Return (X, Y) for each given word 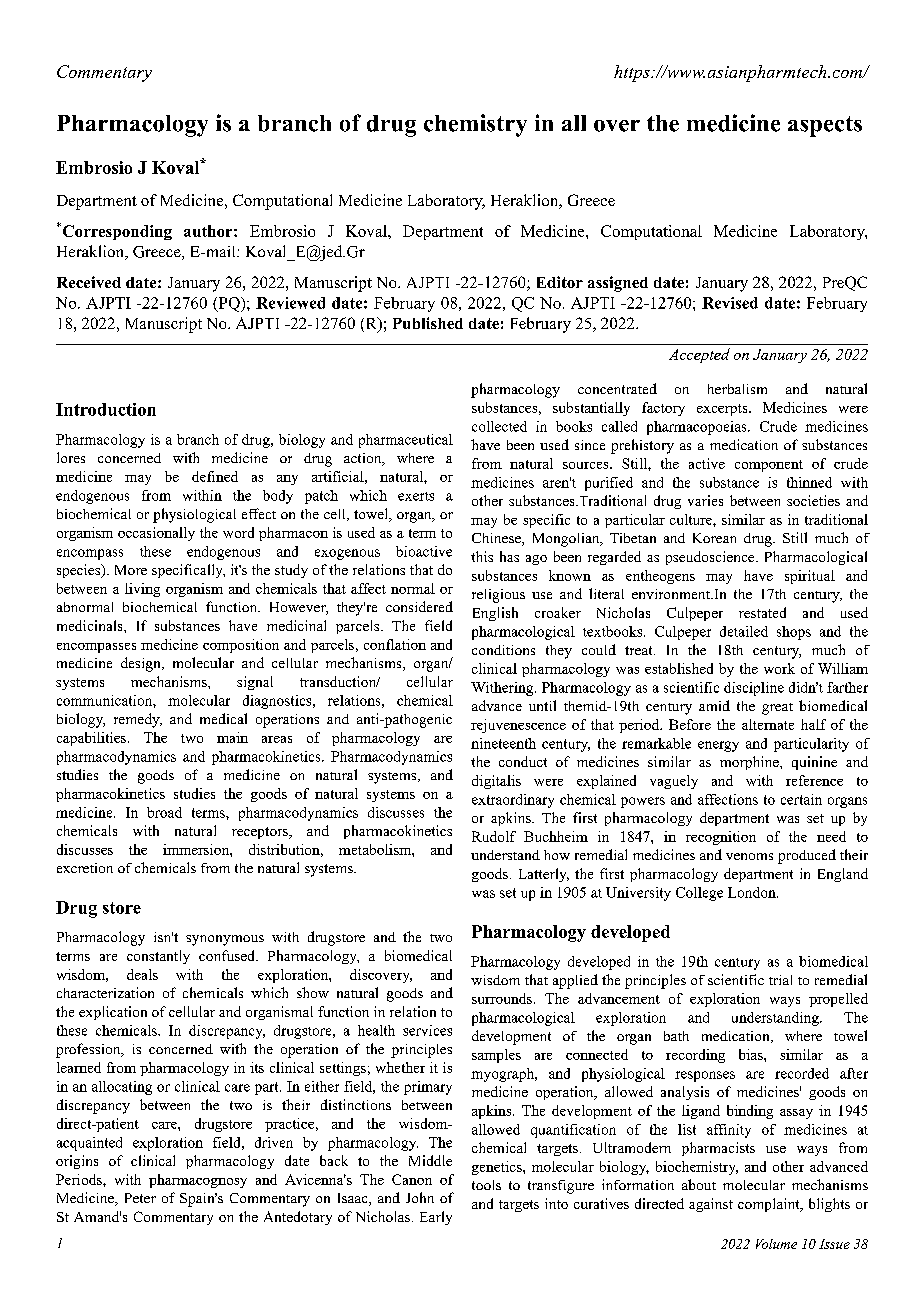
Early (436, 1218)
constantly (158, 957)
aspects (825, 126)
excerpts (723, 410)
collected (499, 426)
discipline (754, 689)
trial (780, 980)
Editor (560, 282)
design (142, 664)
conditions (503, 650)
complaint (770, 1205)
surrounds (502, 998)
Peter (140, 1198)
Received (89, 282)
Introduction (106, 409)
